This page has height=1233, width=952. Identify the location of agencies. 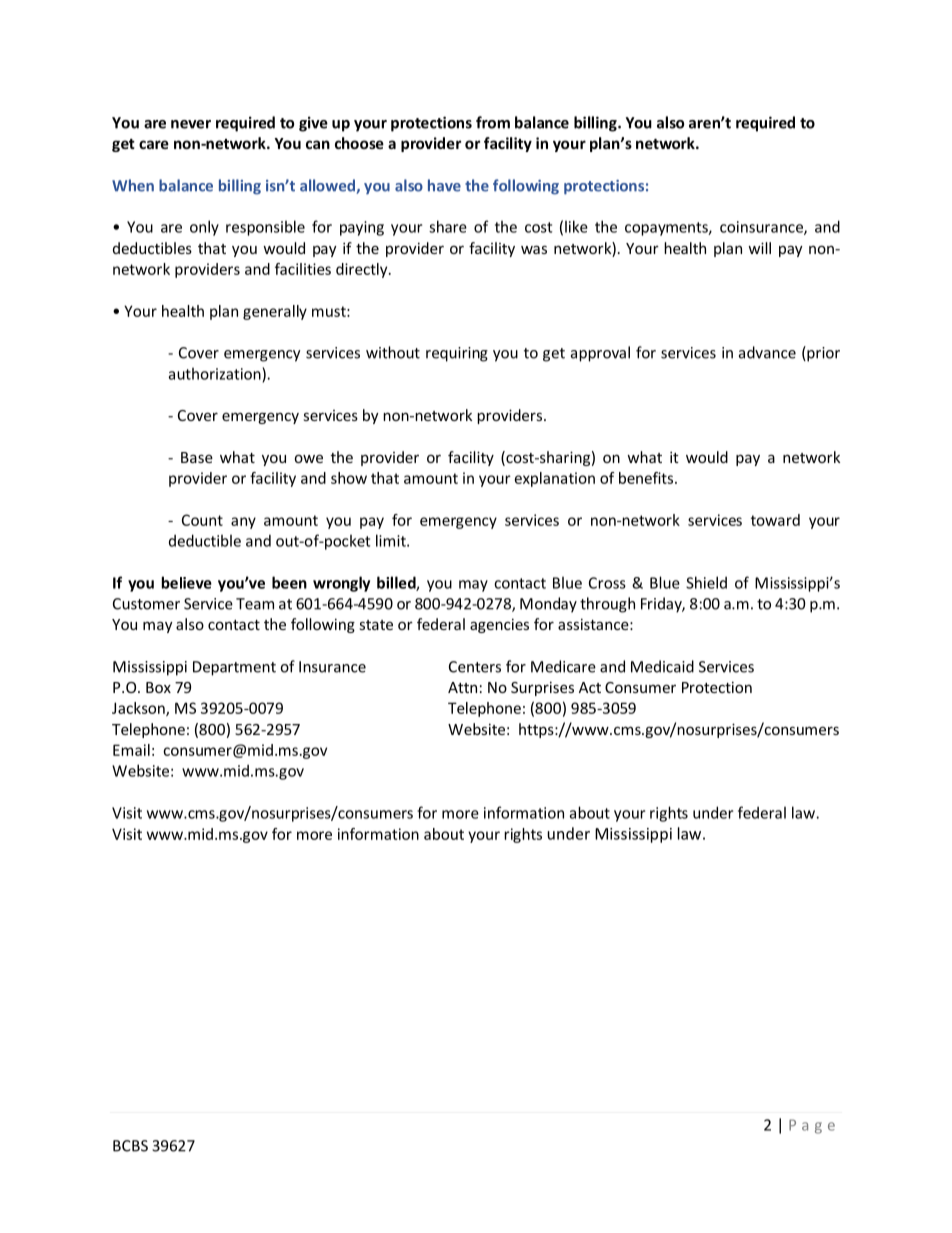
(499, 625).
